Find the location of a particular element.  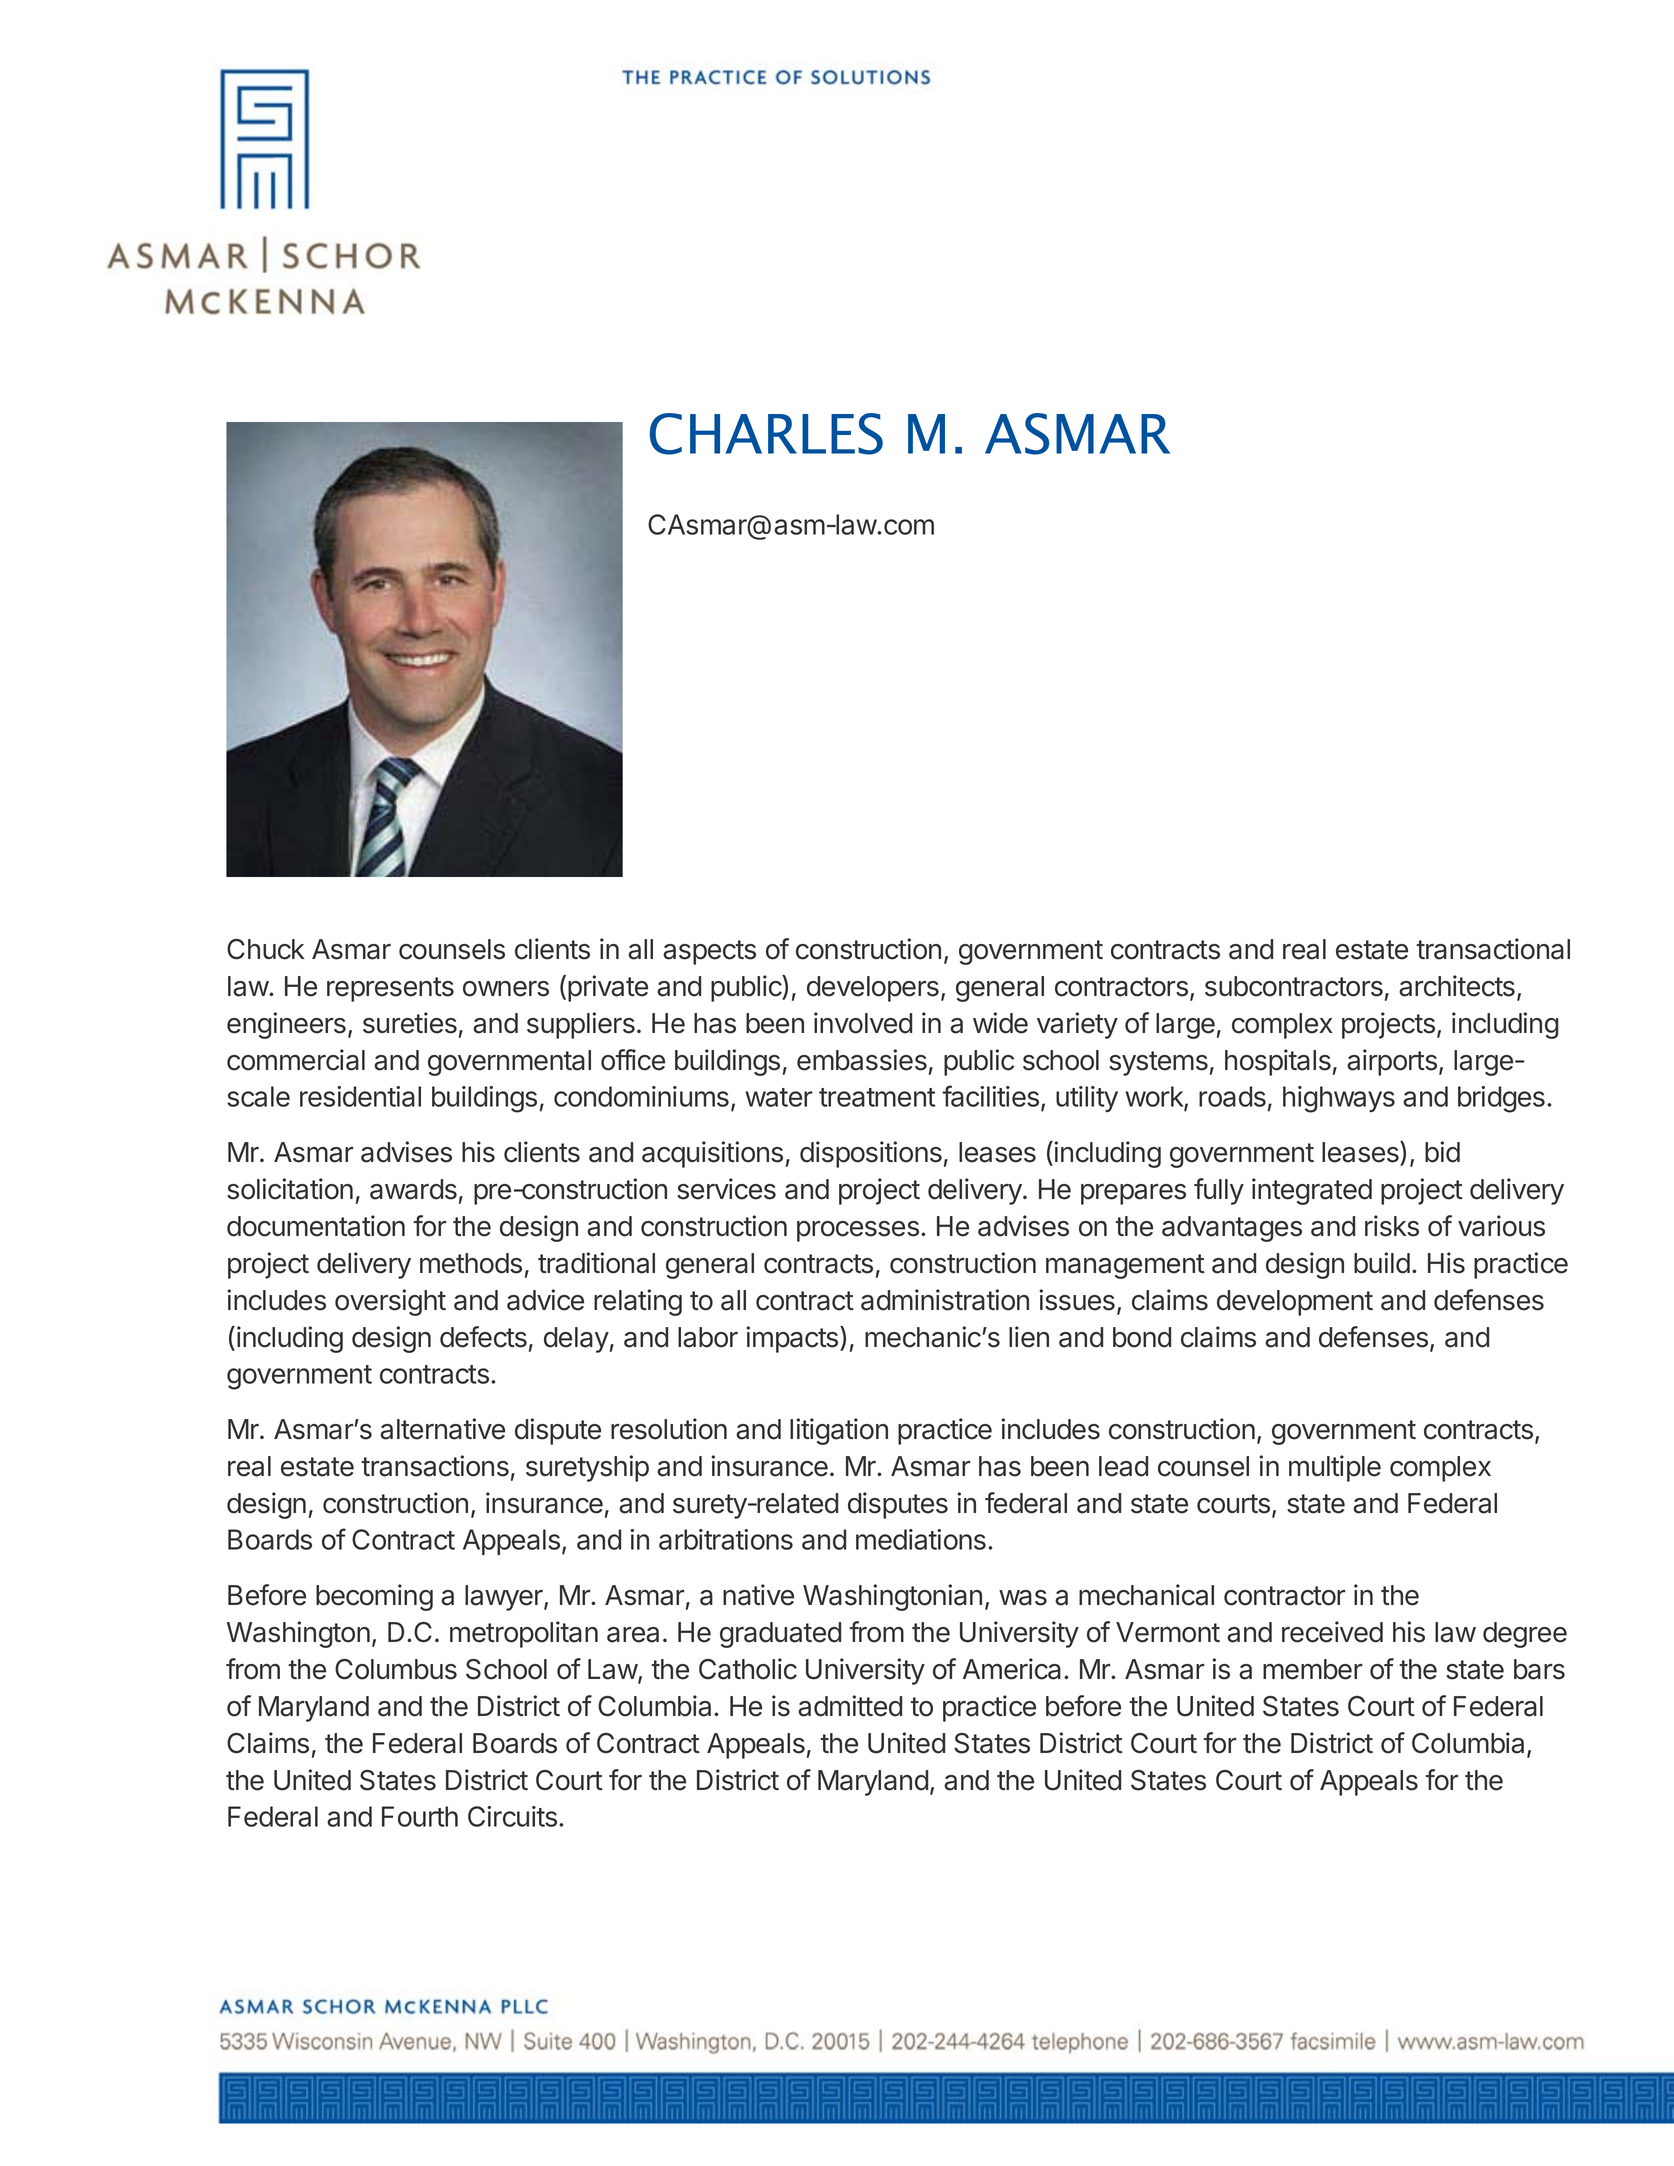

processes is located at coordinates (858, 1231).
